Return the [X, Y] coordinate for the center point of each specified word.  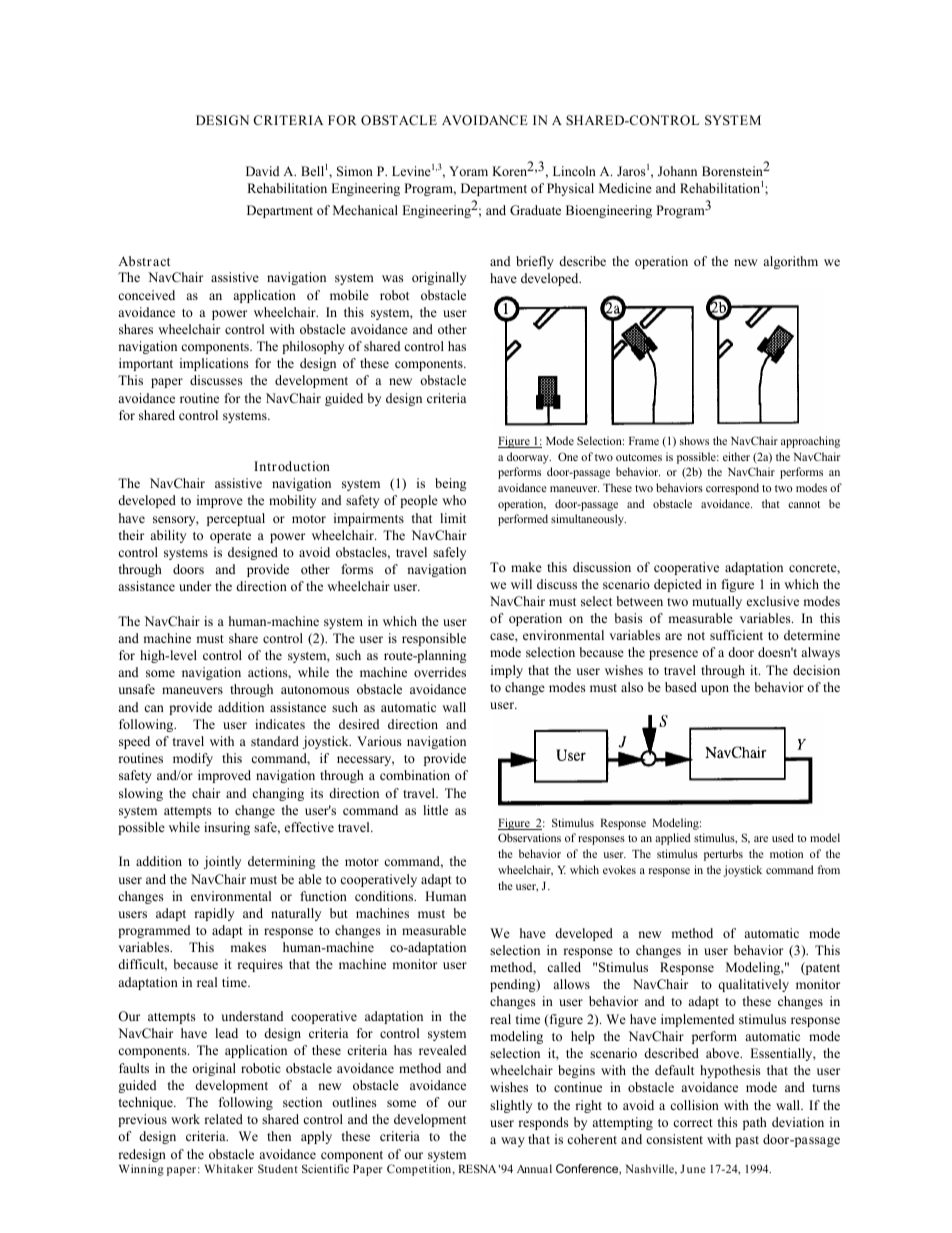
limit [453, 518]
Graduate [535, 210]
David [262, 171]
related [223, 1119]
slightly [511, 1106]
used [783, 837]
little [435, 810]
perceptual [236, 519]
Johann [677, 171]
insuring [227, 828]
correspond [732, 489]
